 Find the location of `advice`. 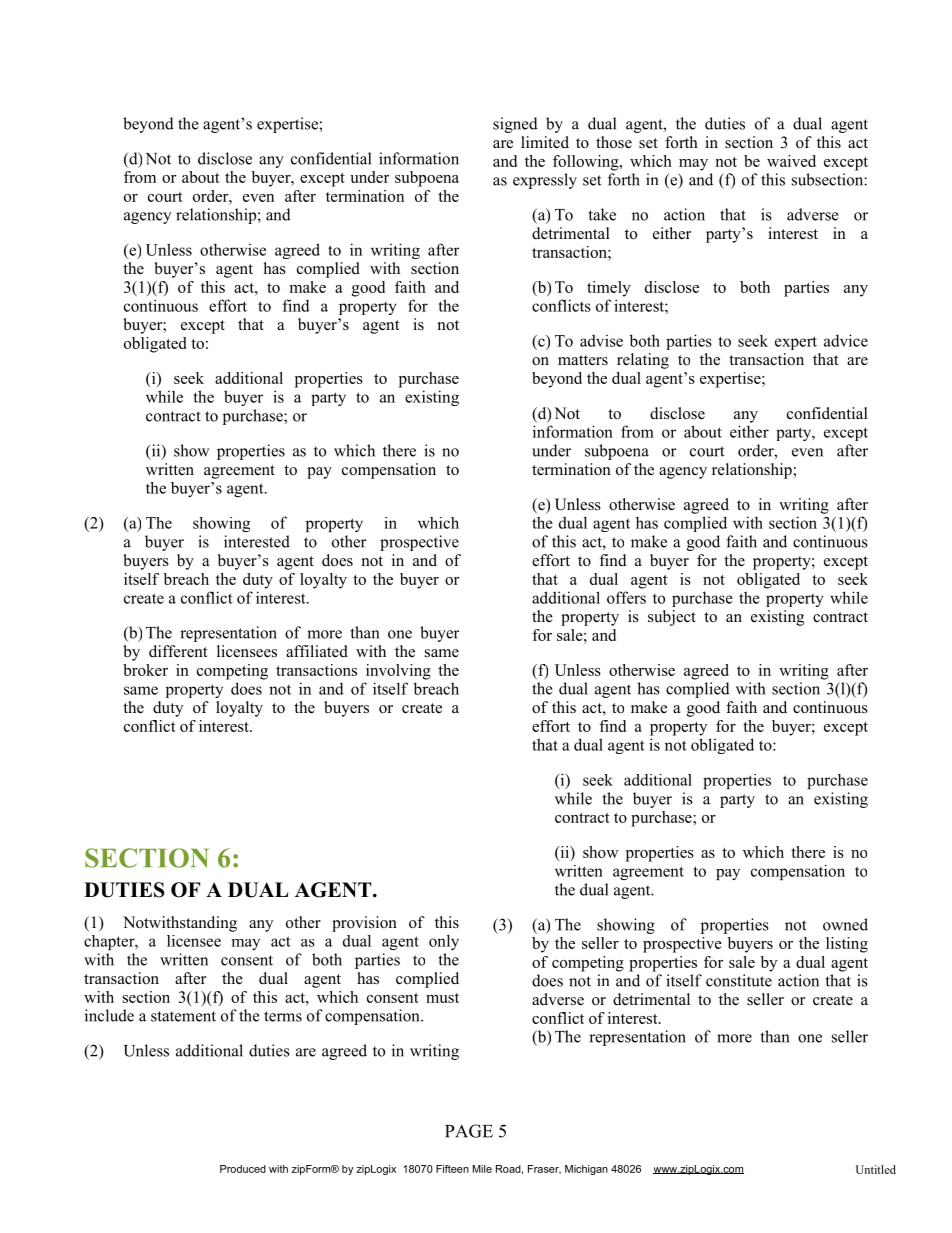

advice is located at coordinates (846, 340).
